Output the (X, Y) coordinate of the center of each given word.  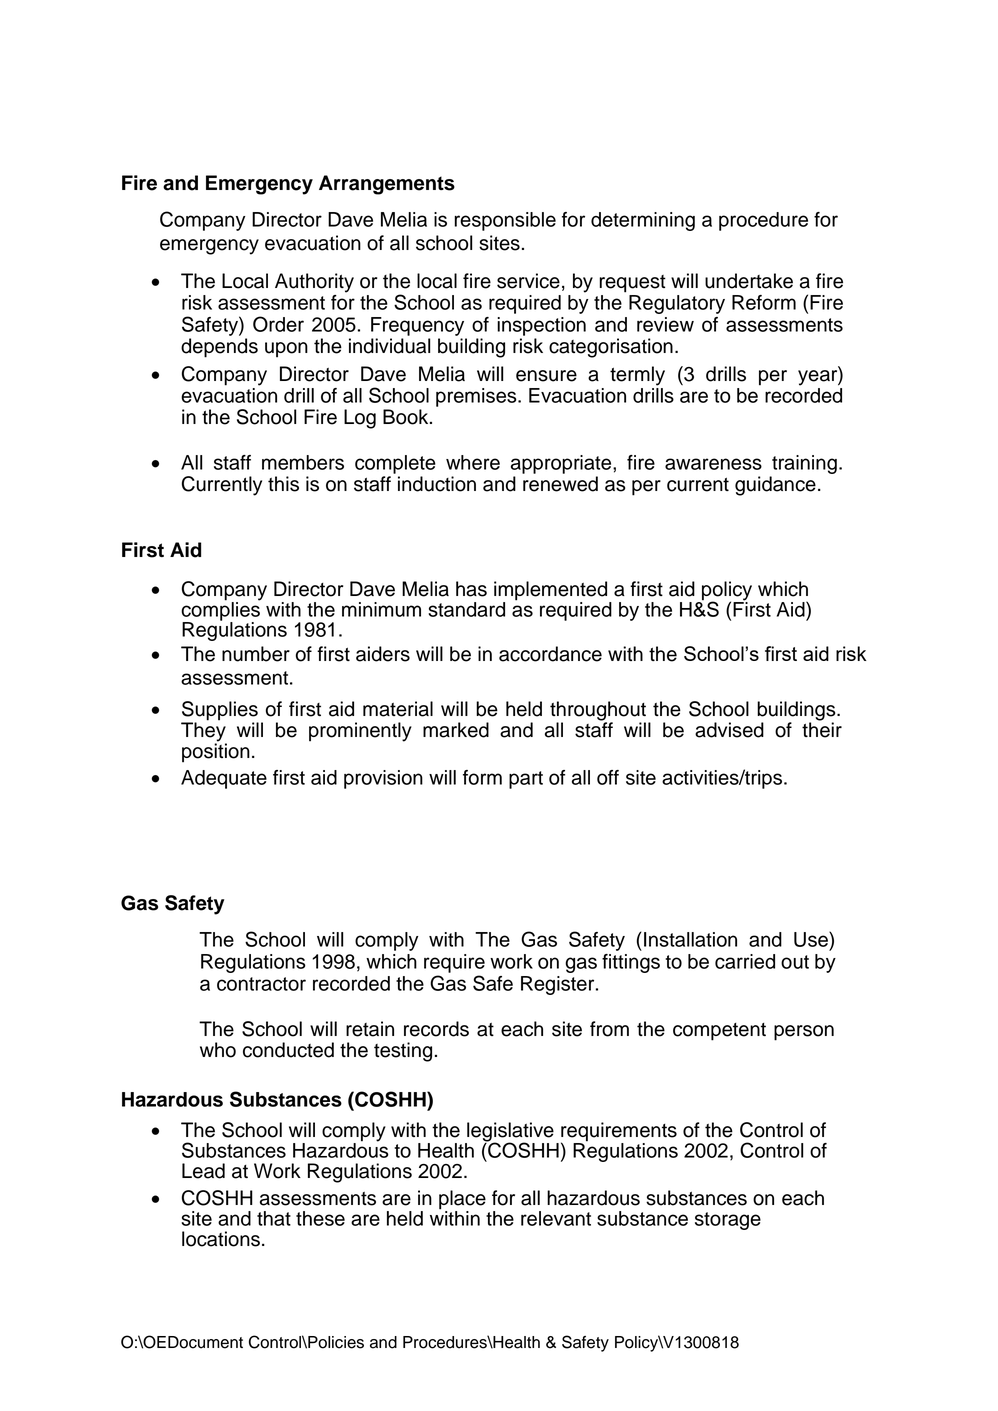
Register (559, 985)
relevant (556, 1218)
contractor (261, 984)
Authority (314, 283)
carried (745, 961)
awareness (713, 464)
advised (729, 730)
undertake (749, 281)
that (274, 1218)
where (473, 462)
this (283, 484)
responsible (505, 221)
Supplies (220, 711)
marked (456, 730)
